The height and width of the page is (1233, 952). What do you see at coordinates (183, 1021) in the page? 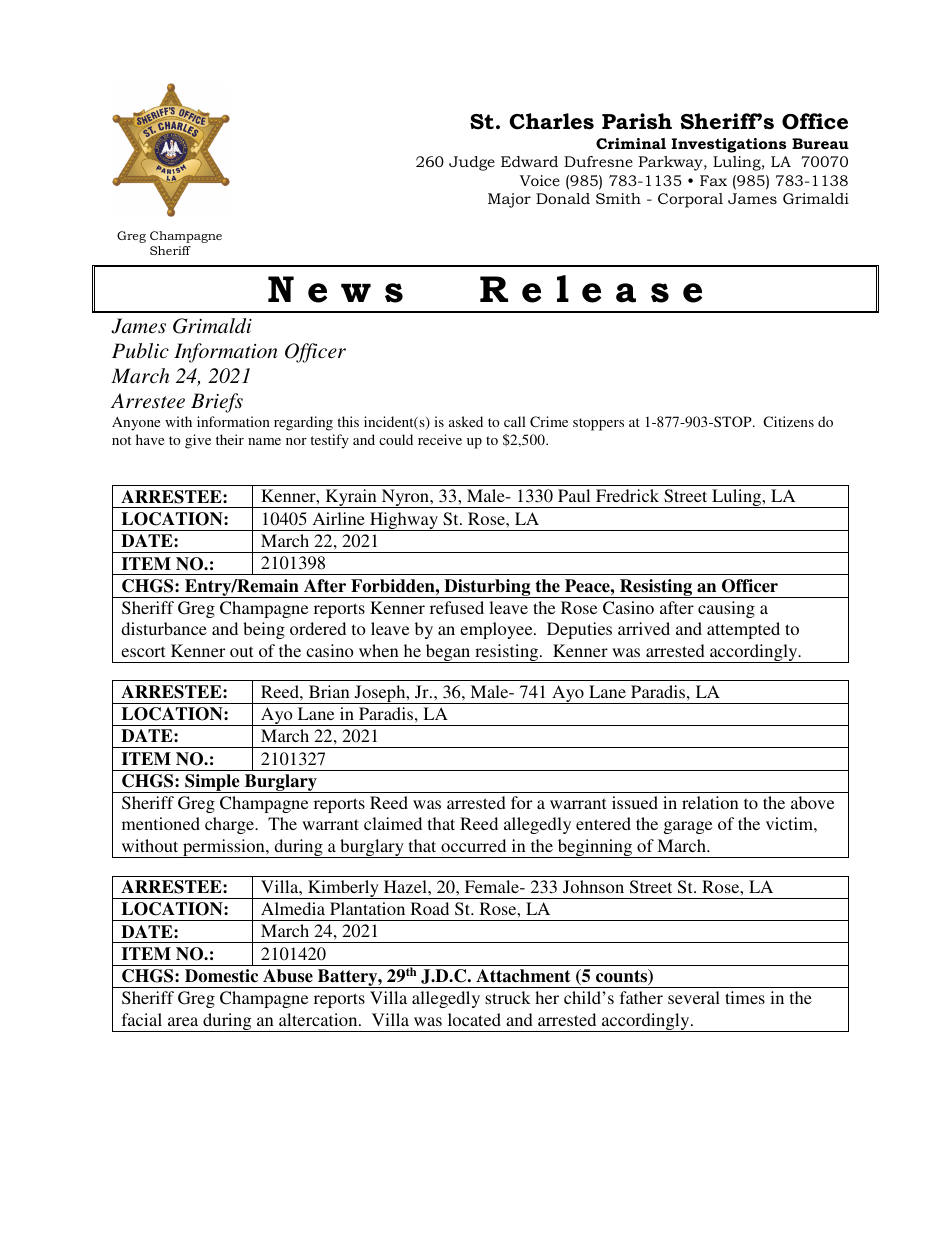
I see `area` at bounding box center [183, 1021].
